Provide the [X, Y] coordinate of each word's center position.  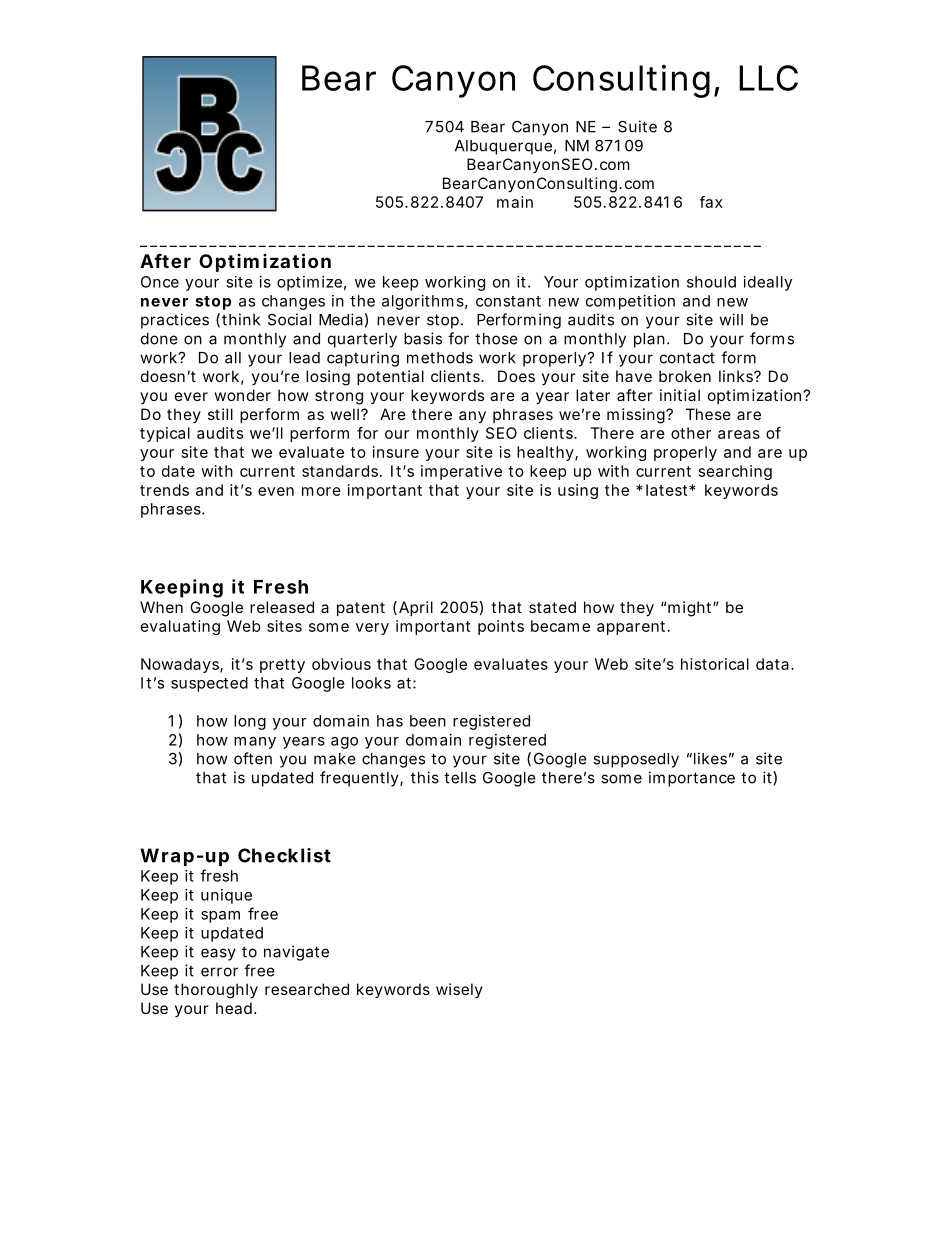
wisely [459, 990]
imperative [461, 472]
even [276, 491]
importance [692, 779]
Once [160, 282]
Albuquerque [503, 147]
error [219, 972]
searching [735, 472]
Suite [637, 126]
